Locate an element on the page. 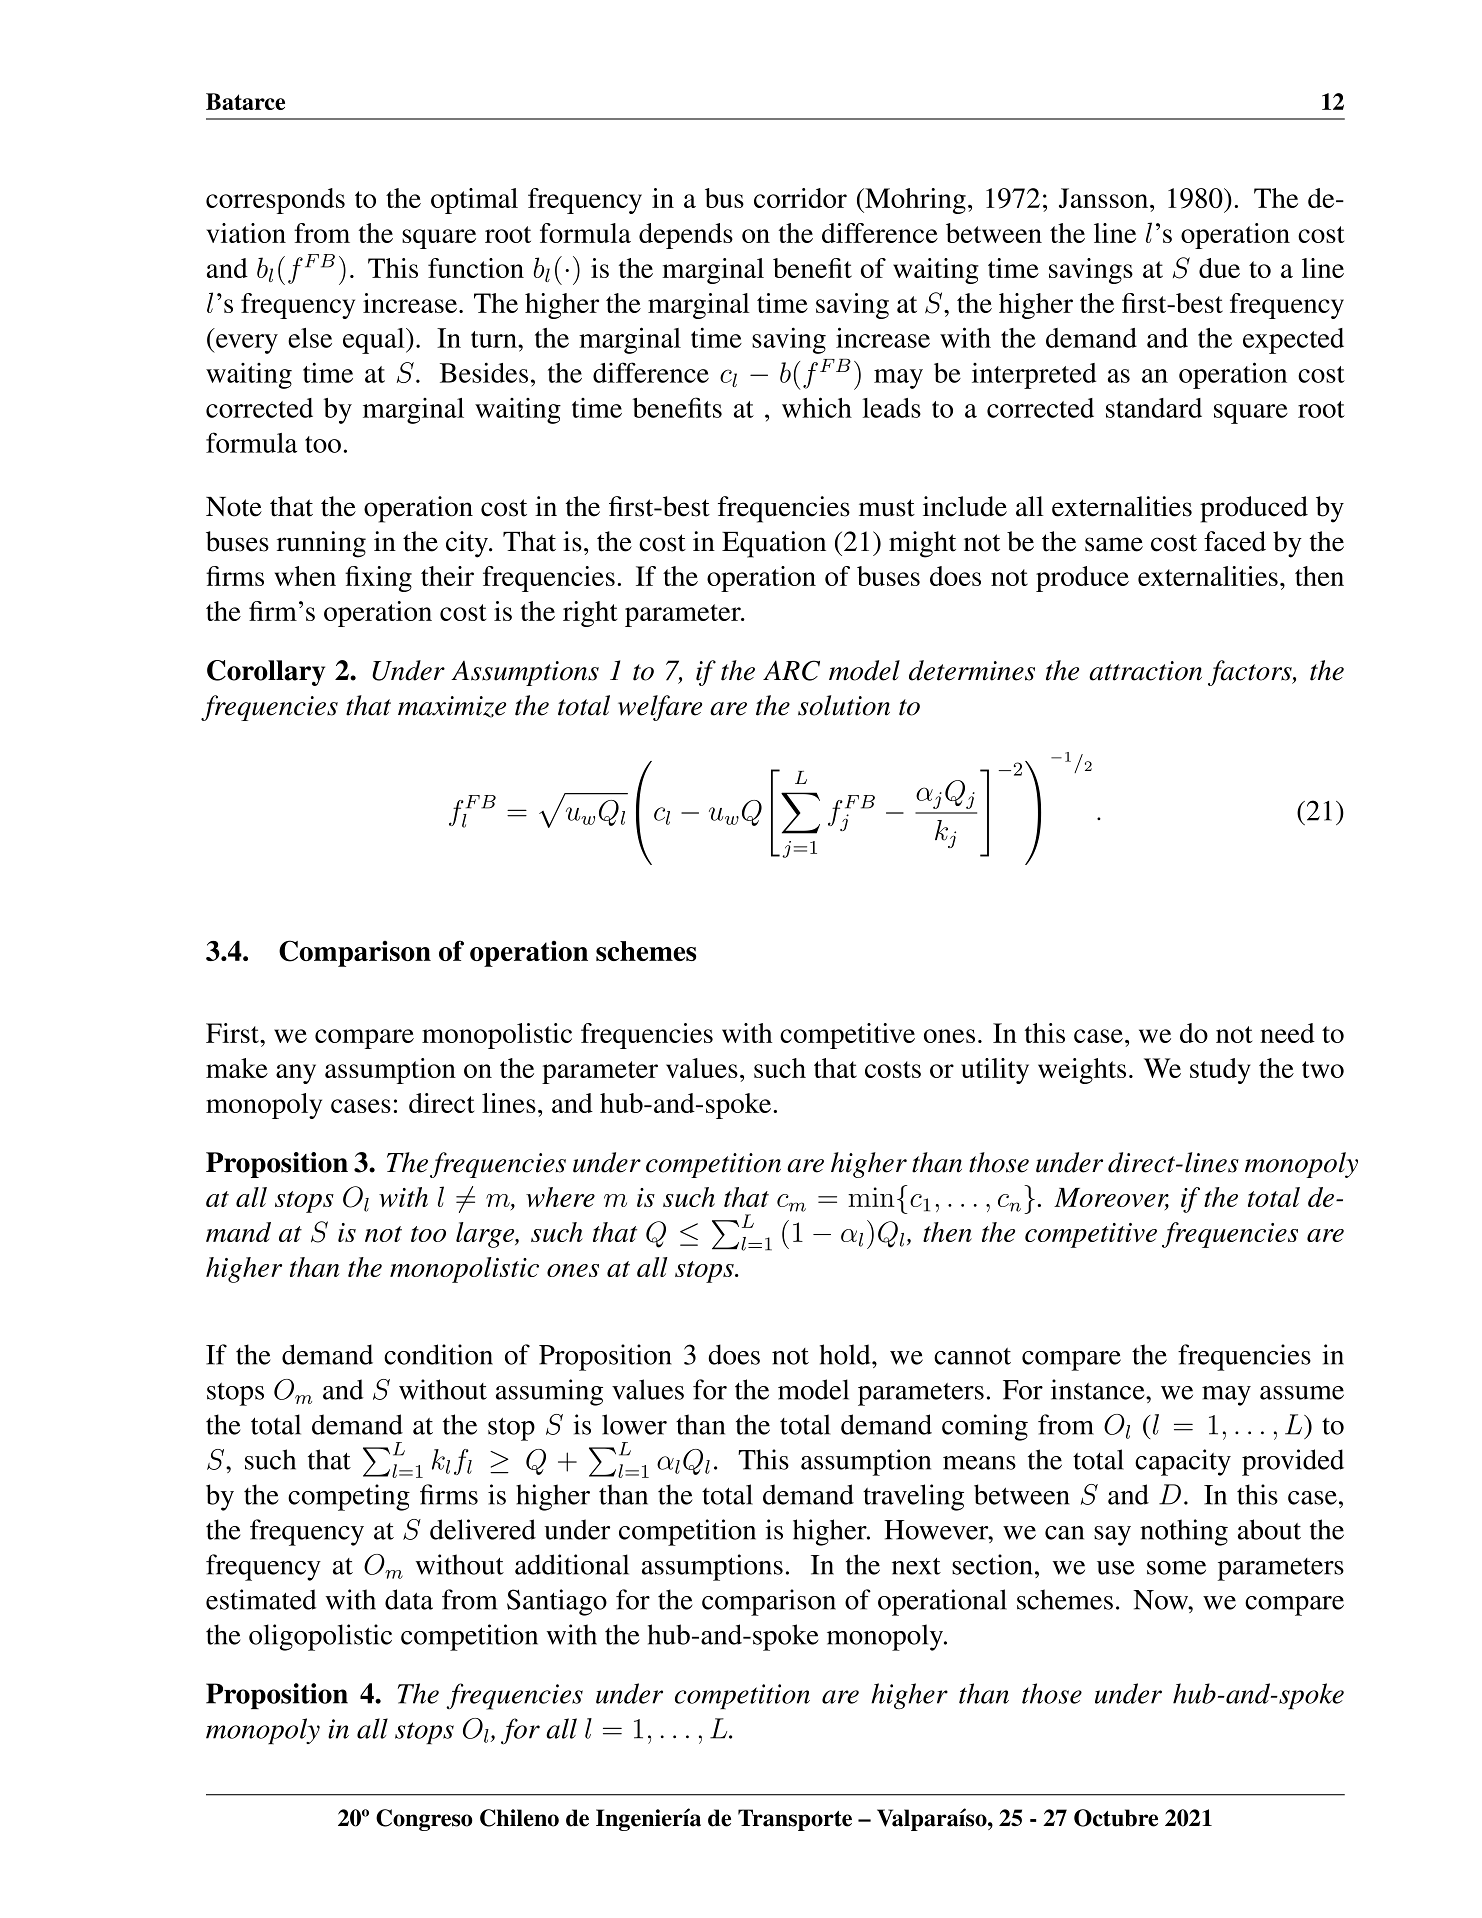  next is located at coordinates (916, 1566).
